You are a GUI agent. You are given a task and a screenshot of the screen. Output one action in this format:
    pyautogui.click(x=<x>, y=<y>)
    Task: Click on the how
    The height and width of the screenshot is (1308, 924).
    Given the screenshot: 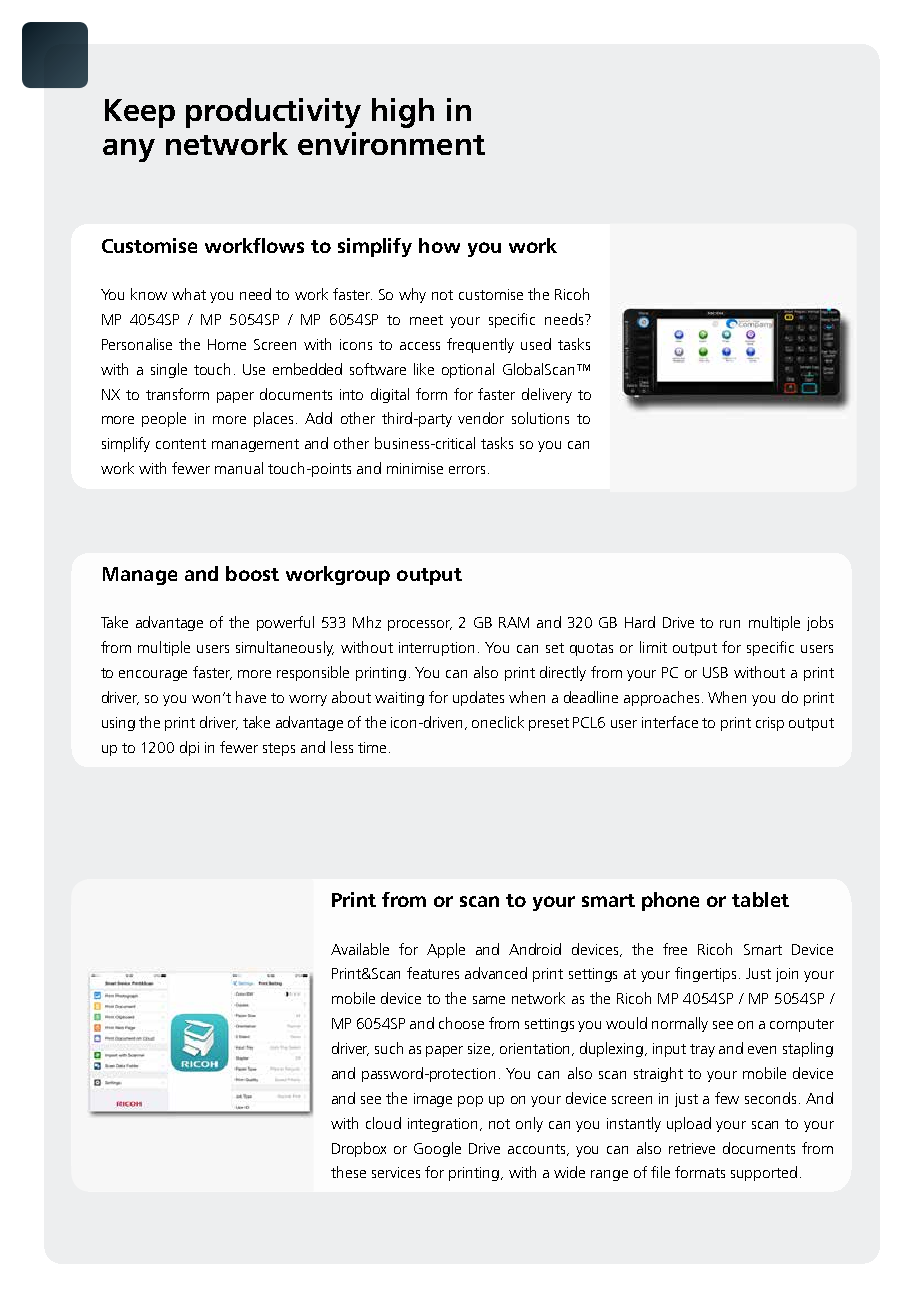 What is the action you would take?
    pyautogui.click(x=439, y=245)
